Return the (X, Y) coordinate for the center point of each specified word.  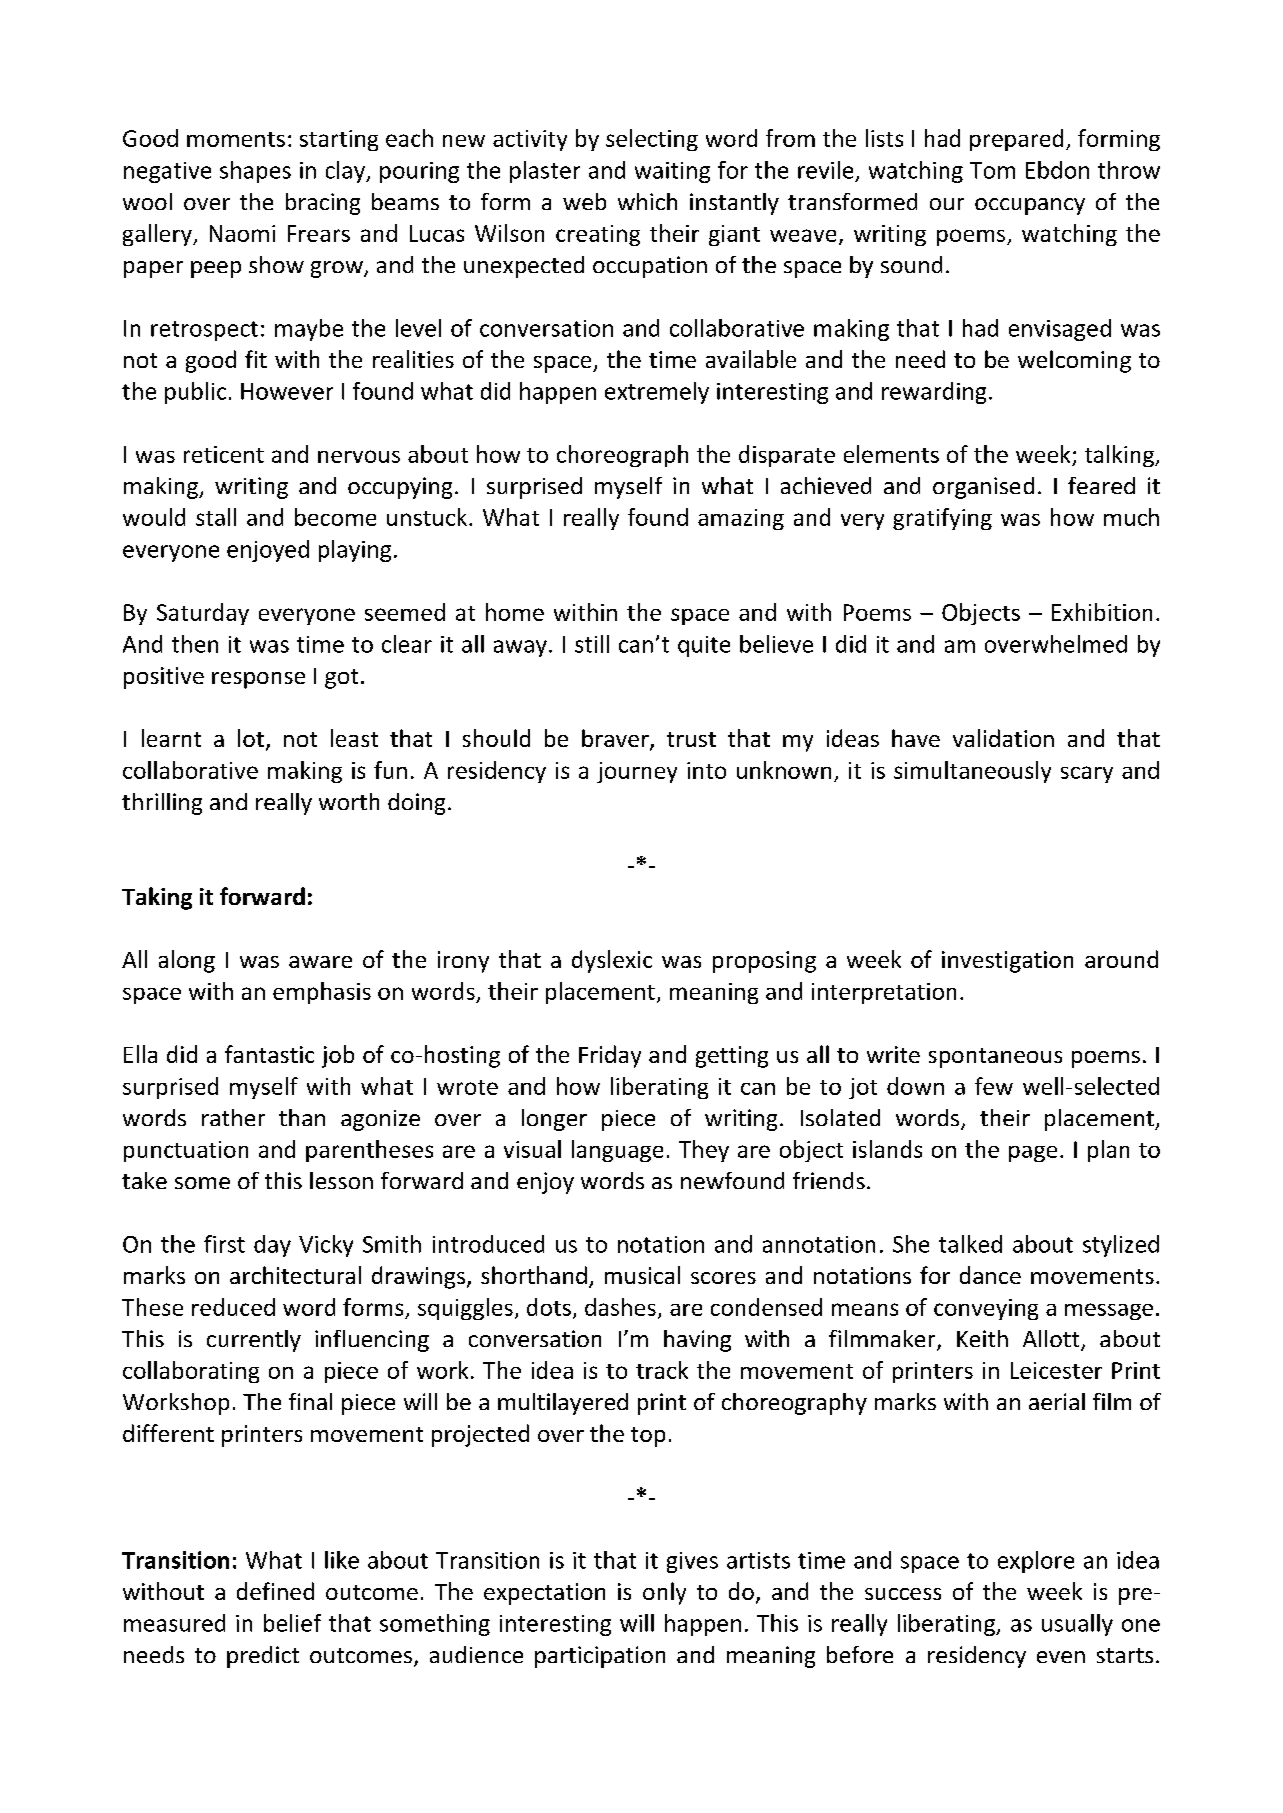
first (224, 1244)
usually (1077, 1625)
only (664, 1593)
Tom (992, 170)
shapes (255, 172)
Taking (157, 898)
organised (983, 488)
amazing (741, 519)
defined (275, 1591)
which (647, 201)
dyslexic (612, 961)
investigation (1007, 962)
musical (642, 1275)
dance (990, 1275)
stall (216, 517)
